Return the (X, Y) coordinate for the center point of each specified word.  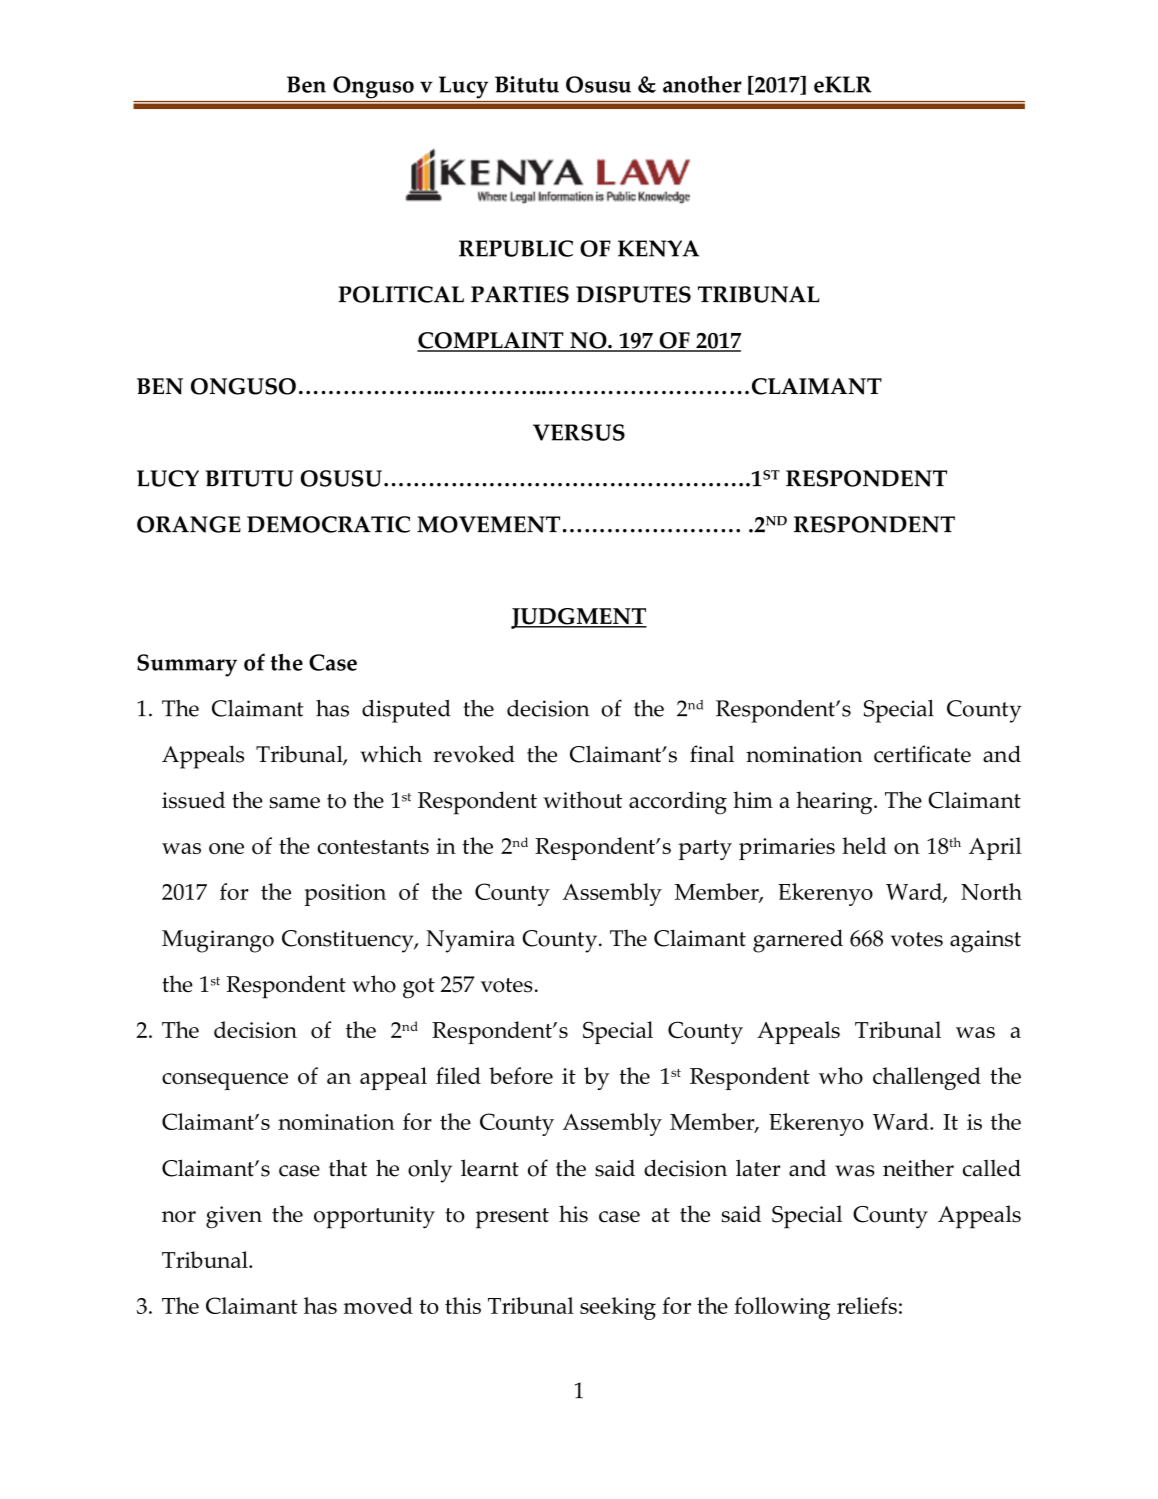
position (345, 895)
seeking (618, 1308)
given (234, 1217)
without (582, 800)
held (864, 845)
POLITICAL (401, 294)
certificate (922, 754)
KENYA (658, 248)
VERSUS (579, 432)
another (702, 84)
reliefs (867, 1305)
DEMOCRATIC (328, 524)
